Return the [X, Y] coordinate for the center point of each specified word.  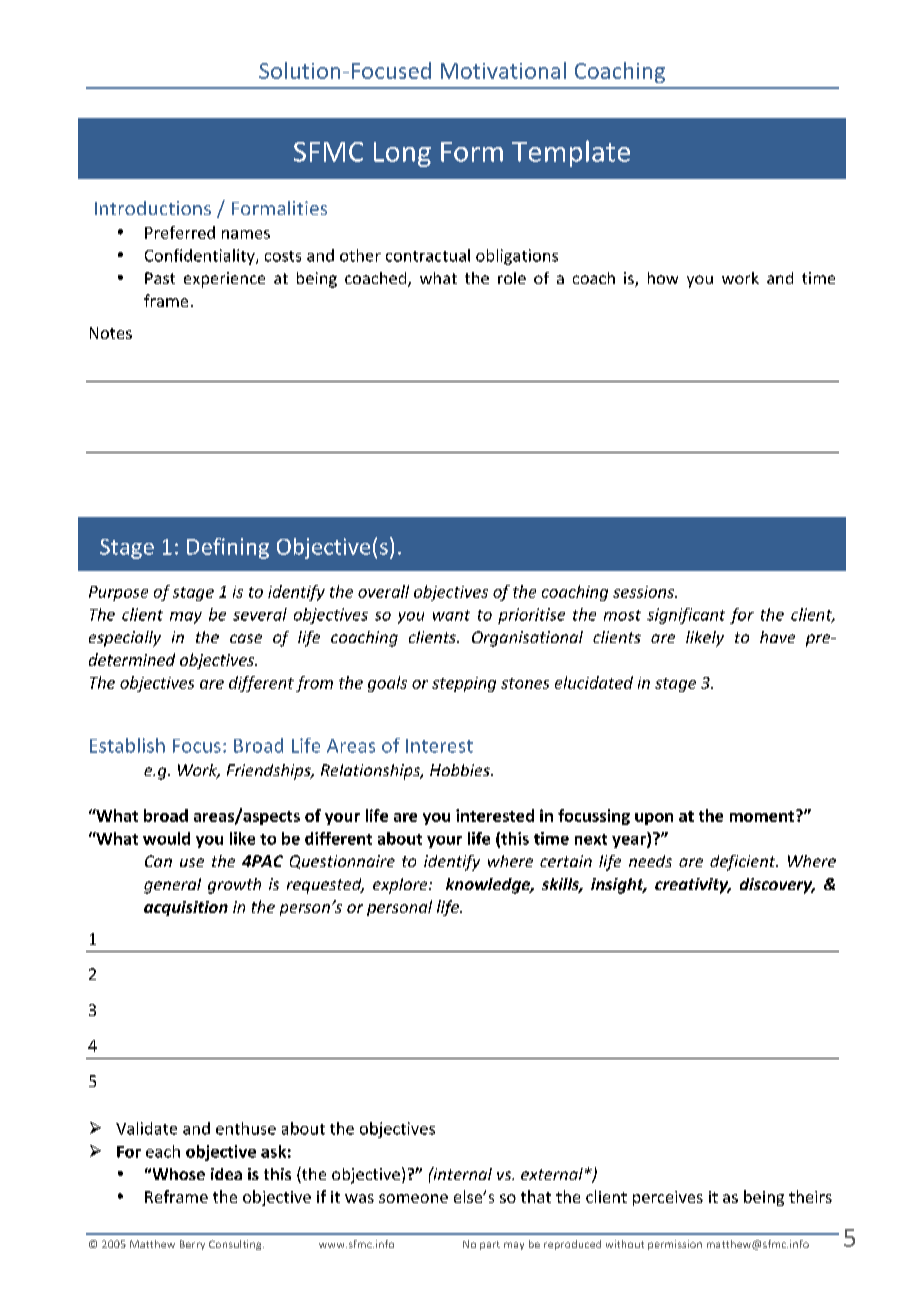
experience [224, 280]
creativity [692, 886]
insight [618, 886]
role [512, 278]
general [172, 886]
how [663, 278]
